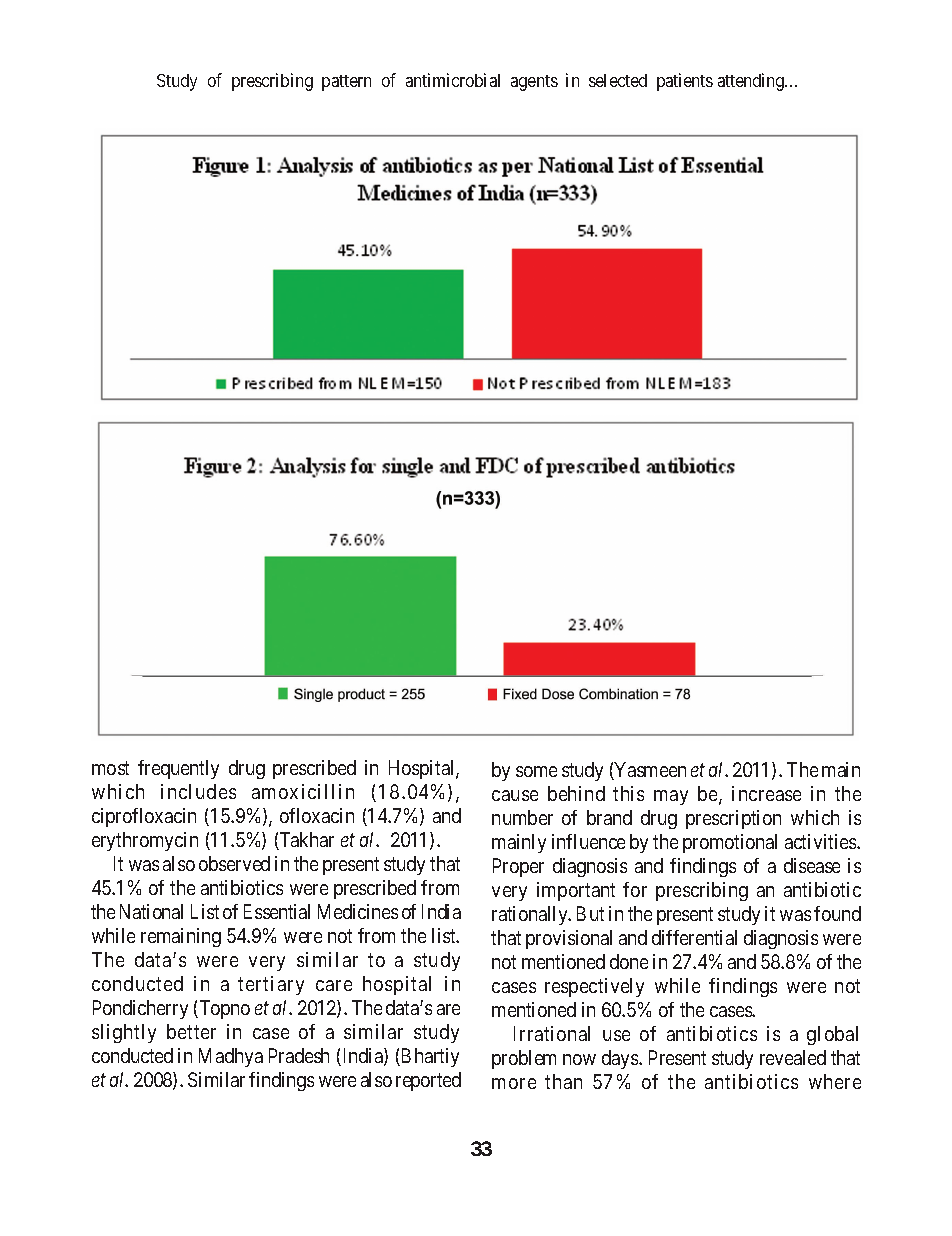  What do you see at coordinates (733, 819) in the screenshot?
I see `prescription` at bounding box center [733, 819].
